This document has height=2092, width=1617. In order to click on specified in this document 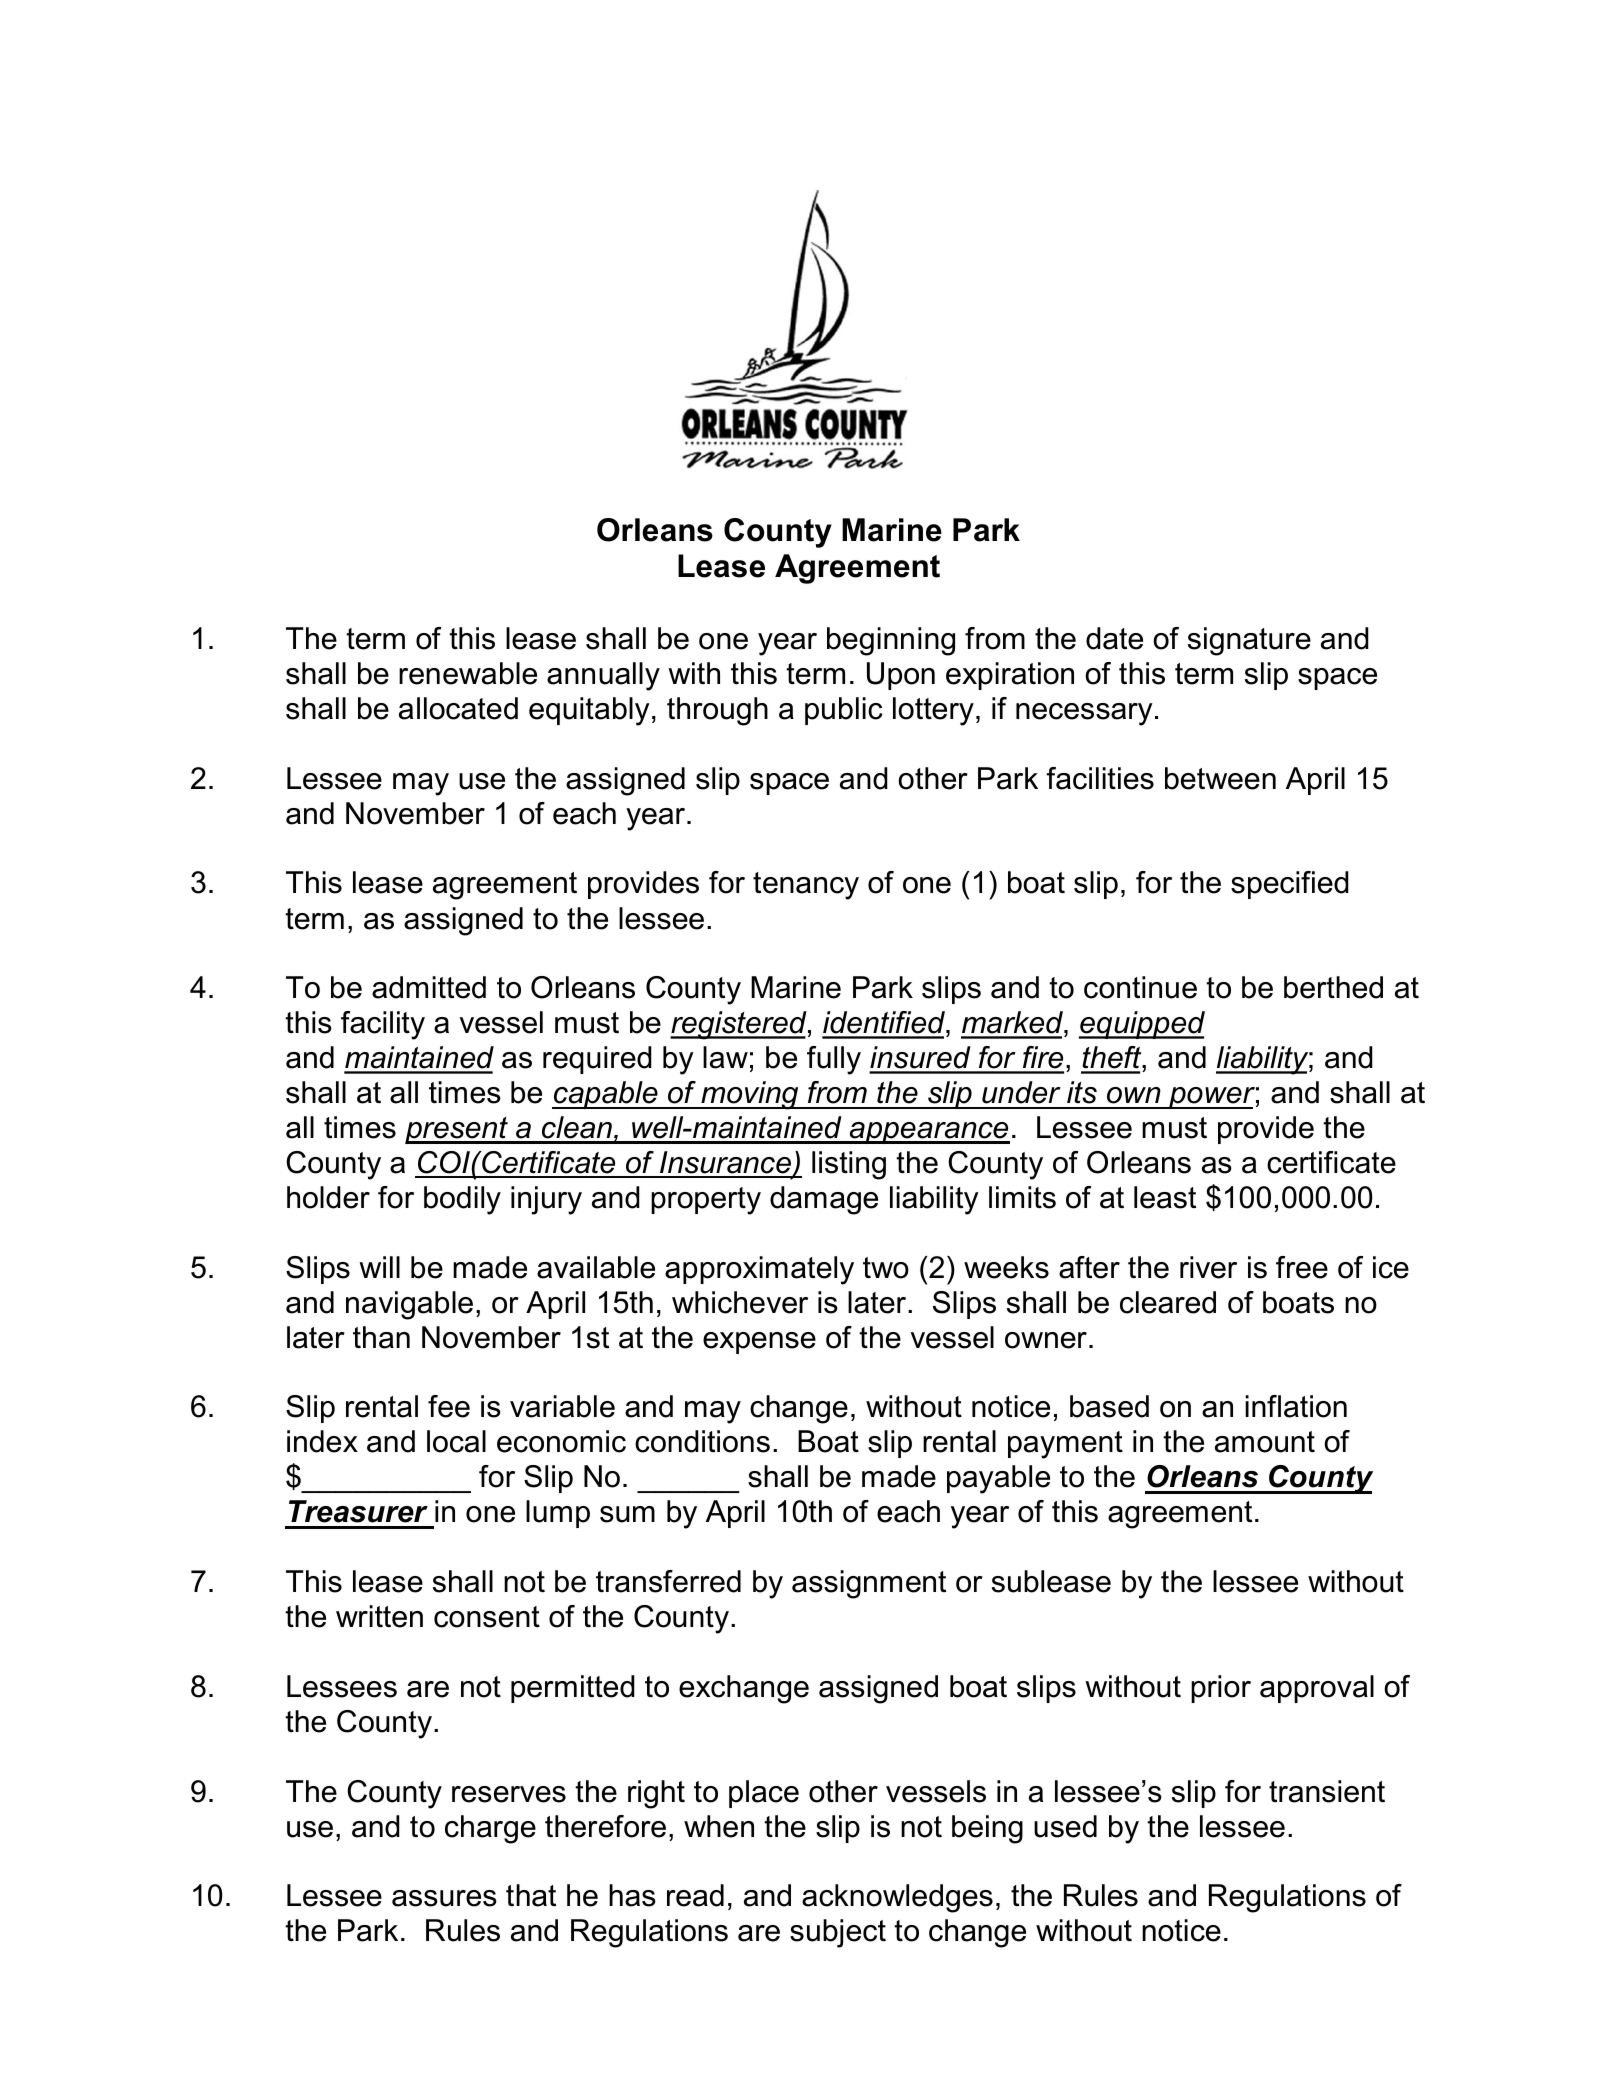, I will do `click(1290, 885)`.
